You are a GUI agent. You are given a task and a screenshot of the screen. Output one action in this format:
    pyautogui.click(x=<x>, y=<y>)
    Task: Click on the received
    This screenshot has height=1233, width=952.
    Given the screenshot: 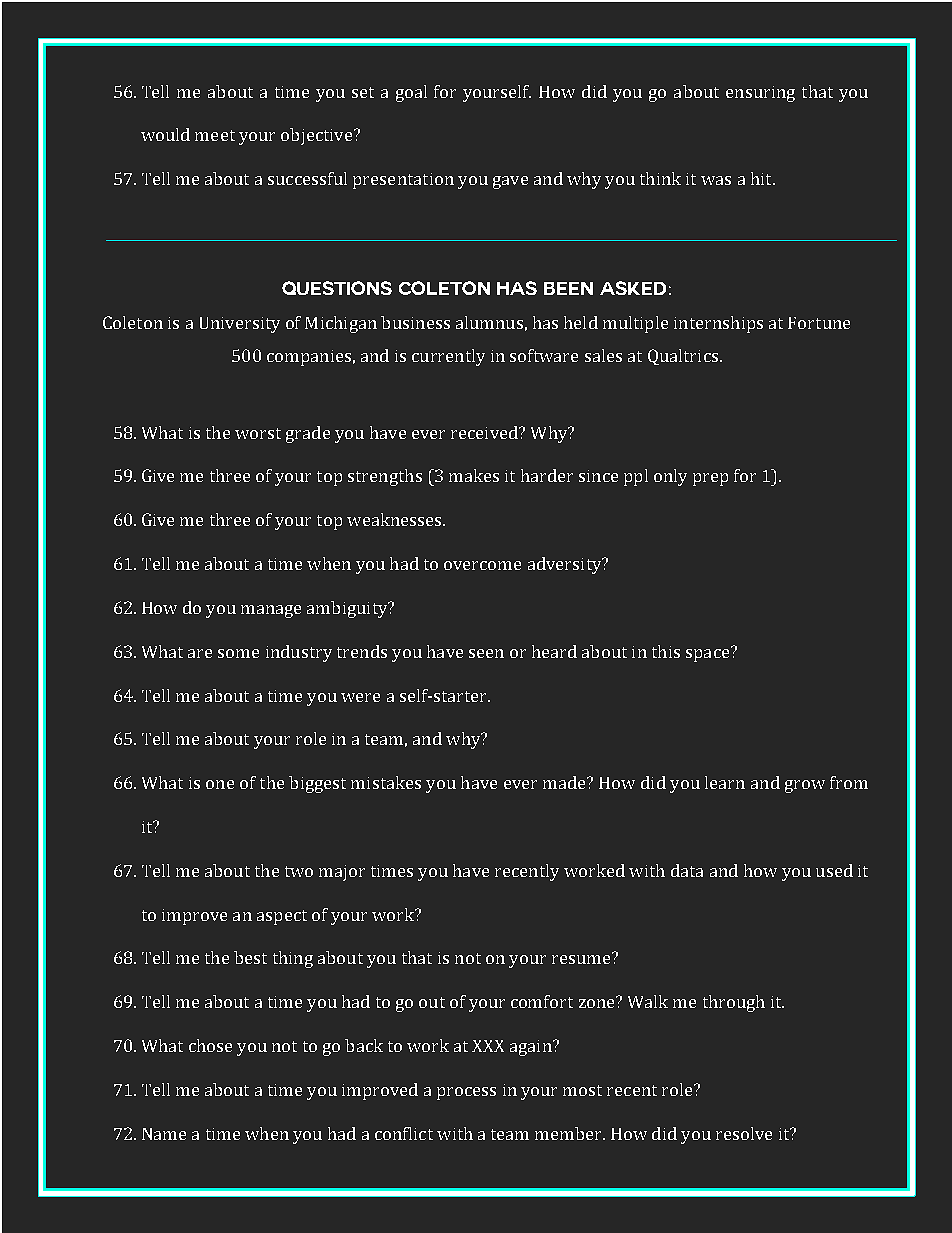 What is the action you would take?
    pyautogui.click(x=485, y=432)
